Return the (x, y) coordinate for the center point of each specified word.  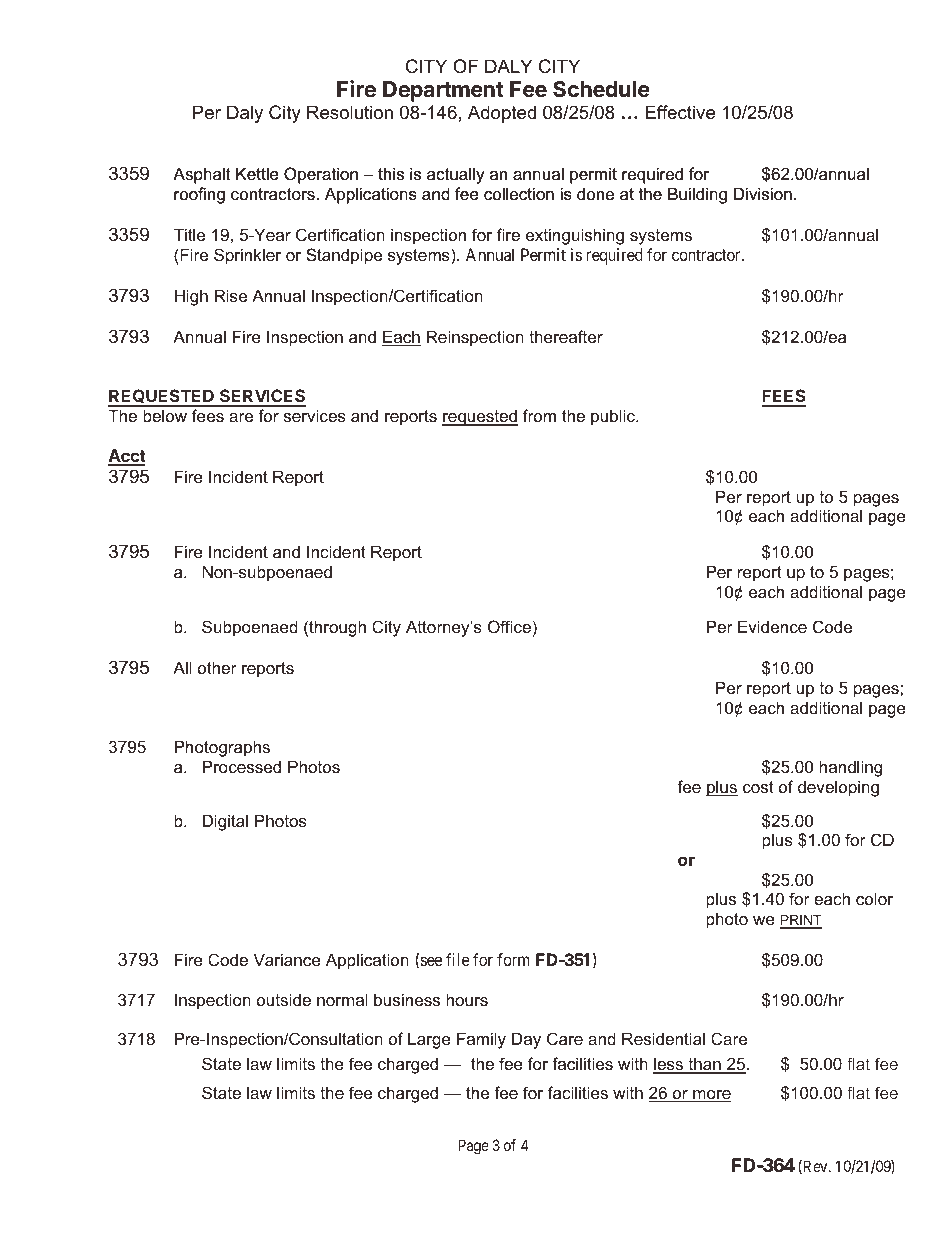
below (165, 415)
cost (758, 787)
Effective (680, 112)
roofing (199, 195)
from (539, 415)
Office (509, 626)
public (614, 417)
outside (284, 999)
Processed (242, 766)
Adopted (502, 114)
